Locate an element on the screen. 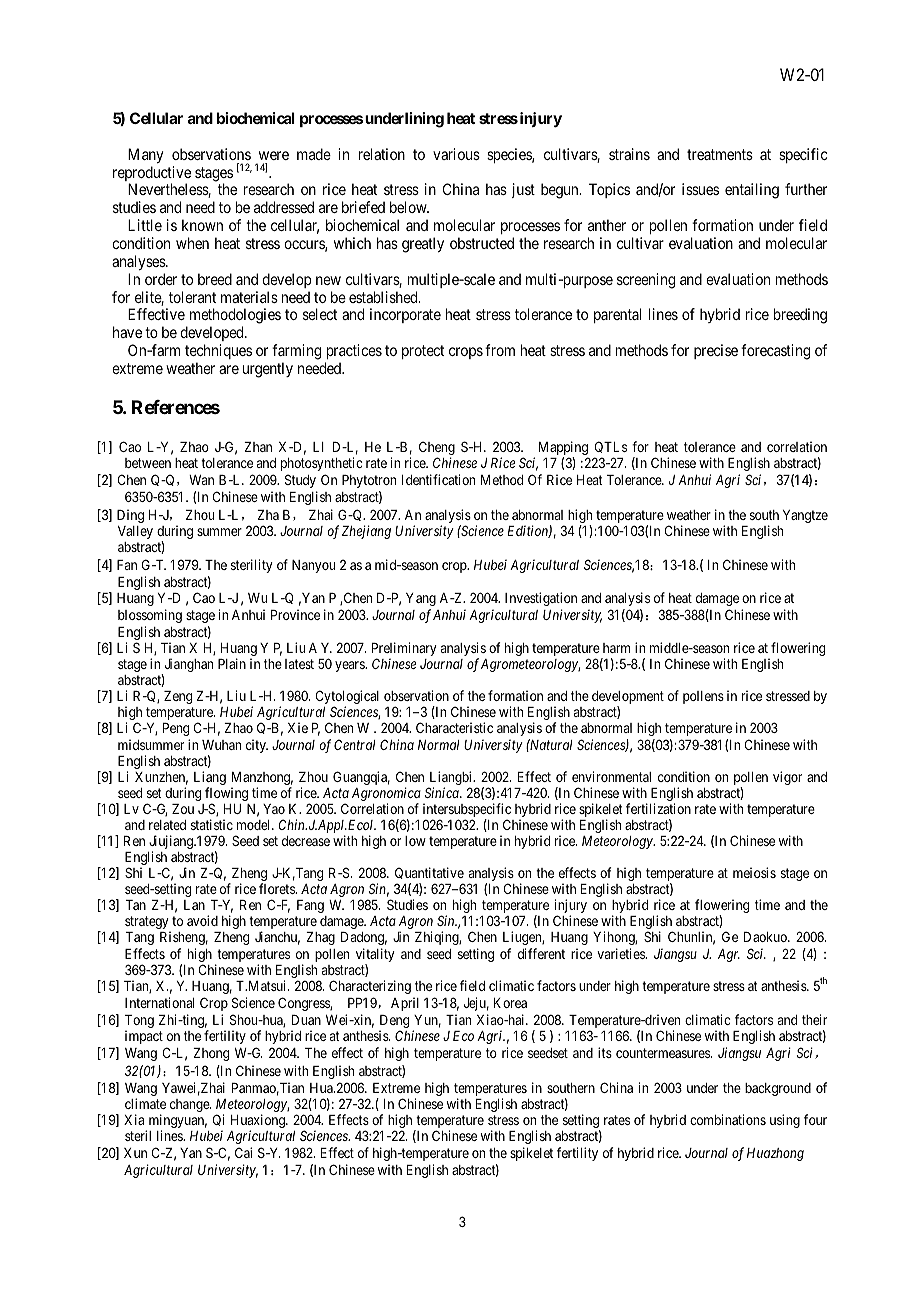 The width and height of the screenshot is (924, 1308). known is located at coordinates (202, 225).
